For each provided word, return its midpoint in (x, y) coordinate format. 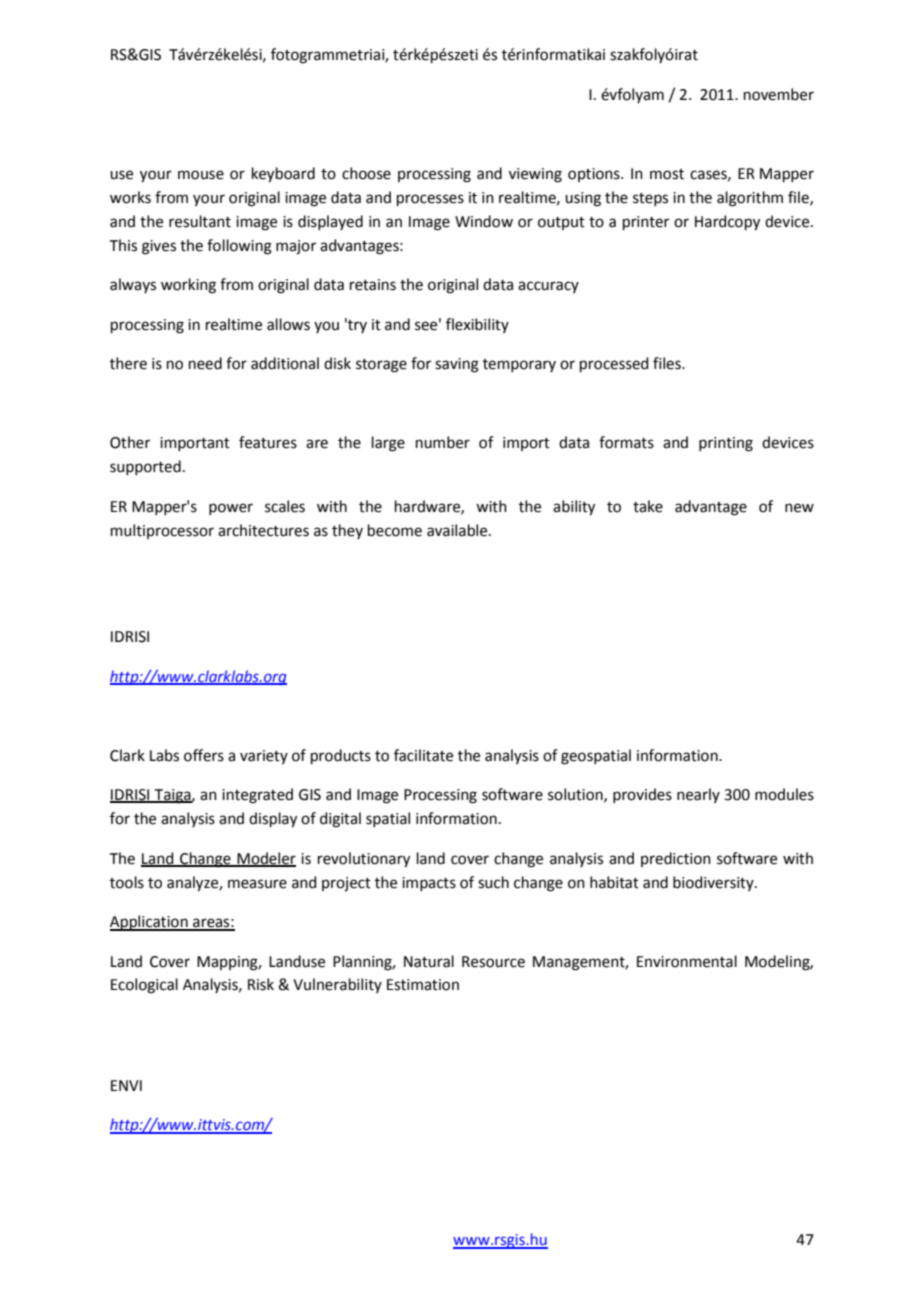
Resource (493, 962)
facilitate (423, 755)
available (458, 530)
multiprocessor (162, 531)
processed (614, 364)
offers (204, 755)
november (779, 94)
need (205, 363)
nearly (698, 795)
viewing (535, 175)
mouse (201, 175)
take (648, 506)
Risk (261, 984)
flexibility (477, 325)
